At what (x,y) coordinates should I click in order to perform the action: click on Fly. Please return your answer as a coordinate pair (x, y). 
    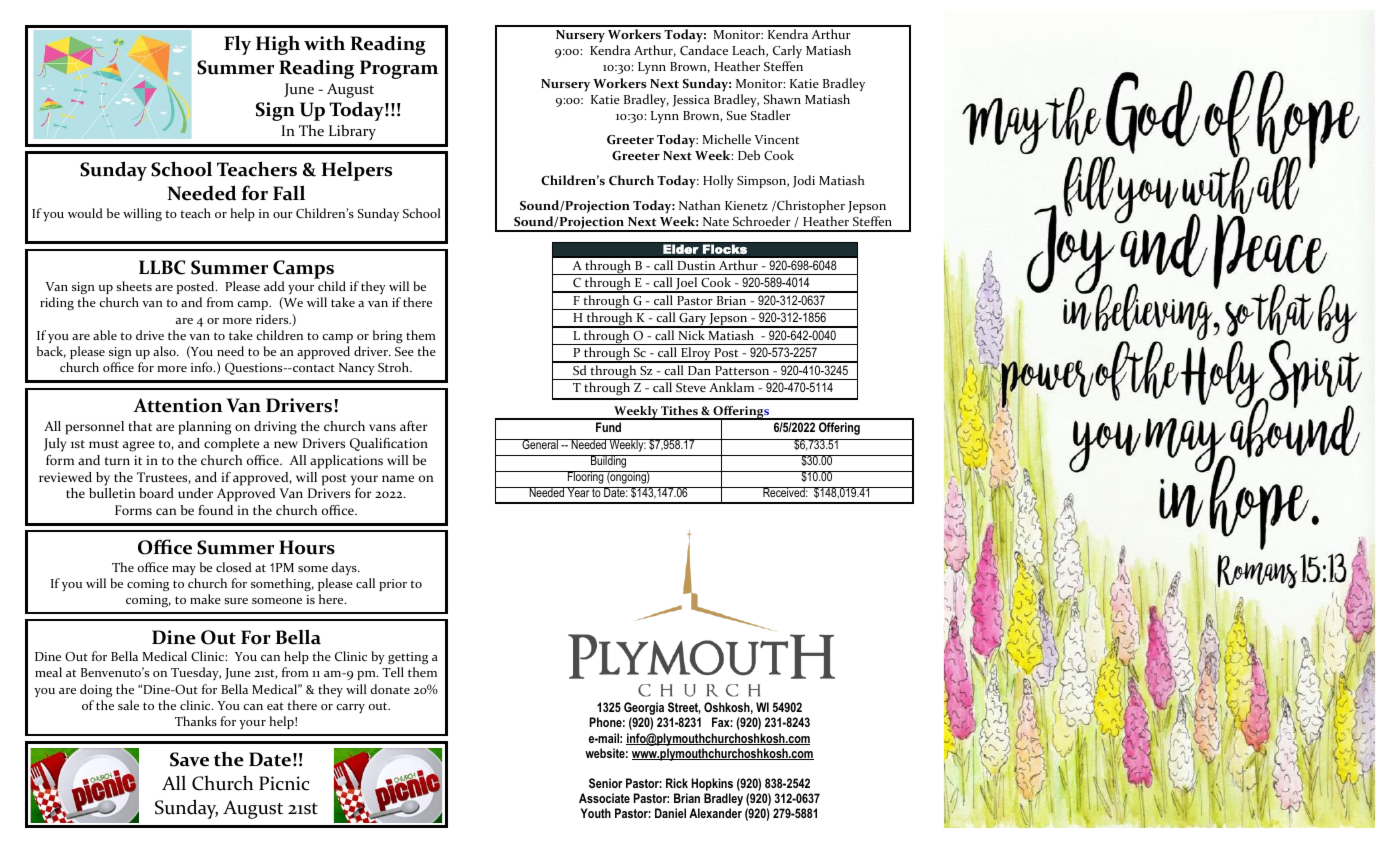
    Looking at the image, I should click on (237, 45).
